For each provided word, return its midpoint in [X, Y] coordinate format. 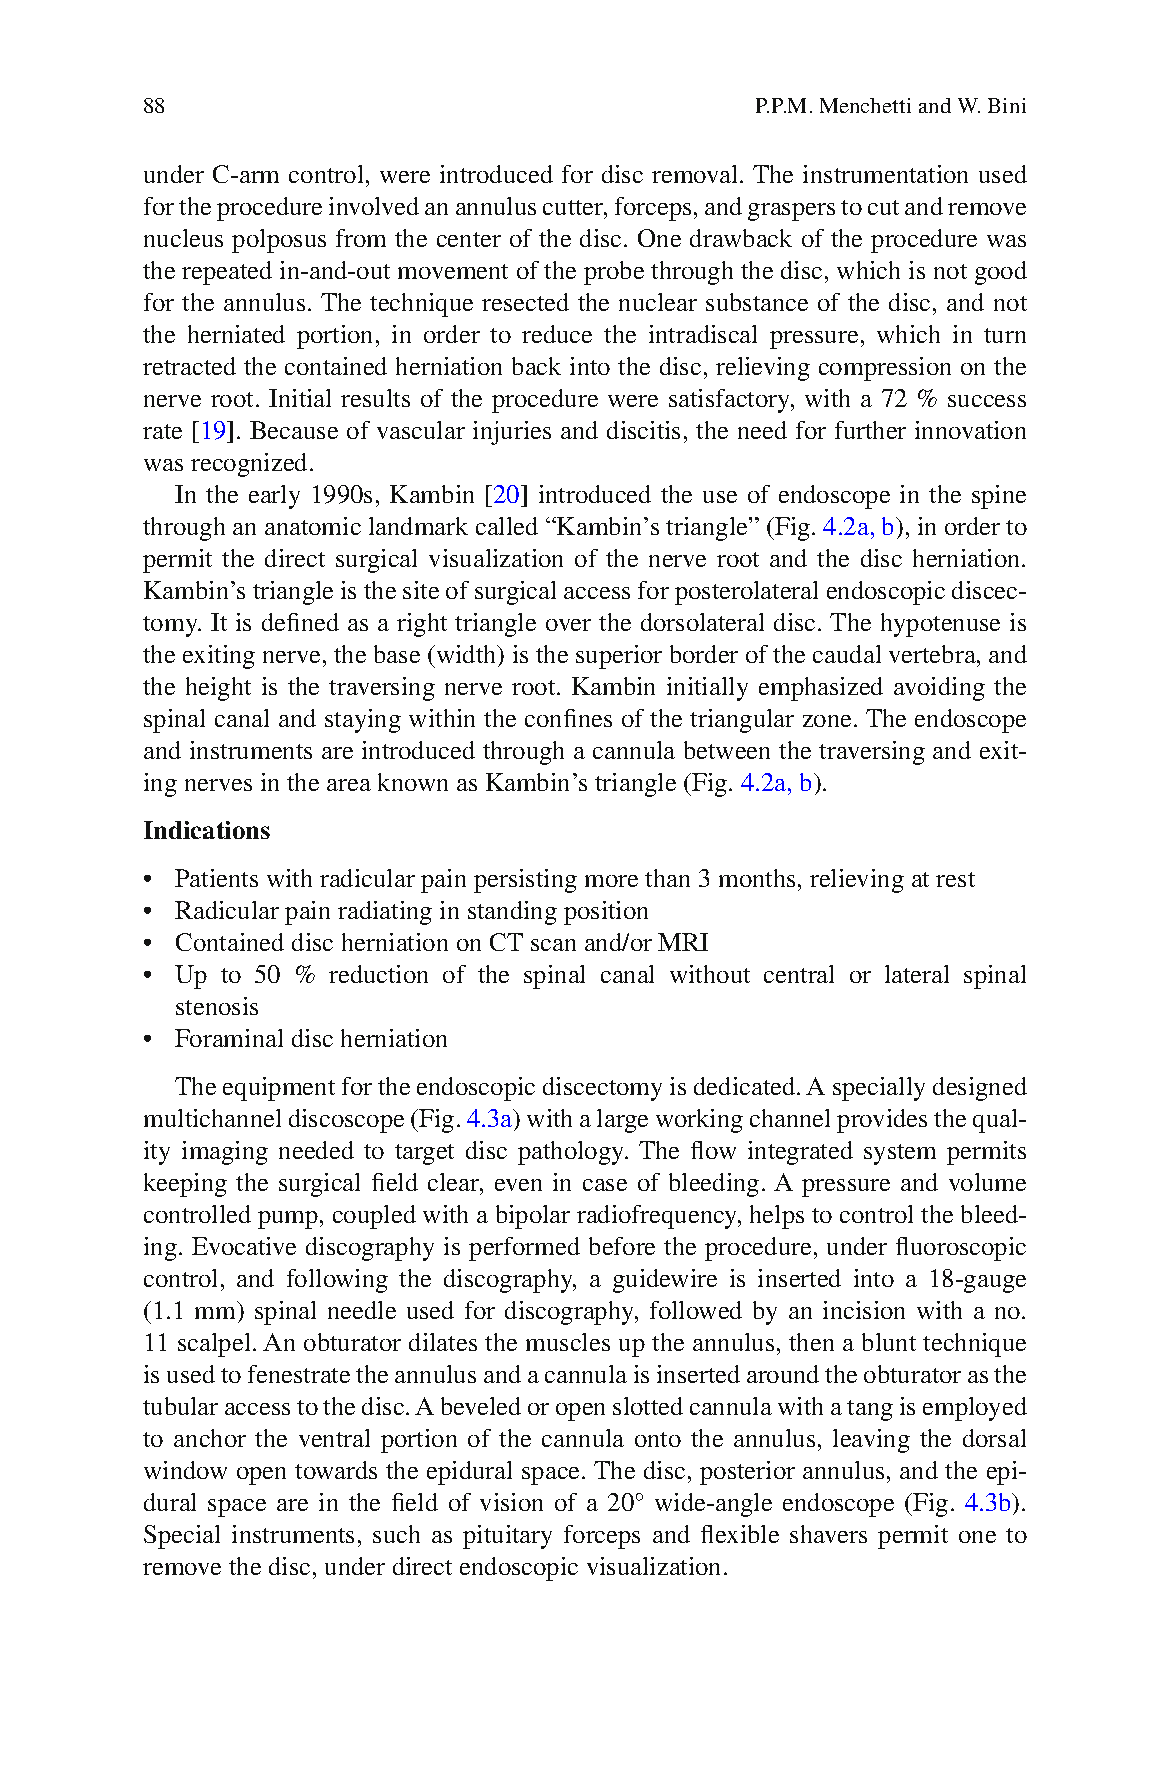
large [622, 1121]
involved [374, 206]
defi [280, 622]
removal [696, 174]
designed [980, 1089]
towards [336, 1470]
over [568, 625]
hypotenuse [940, 625]
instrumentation [885, 174]
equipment [279, 1089]
